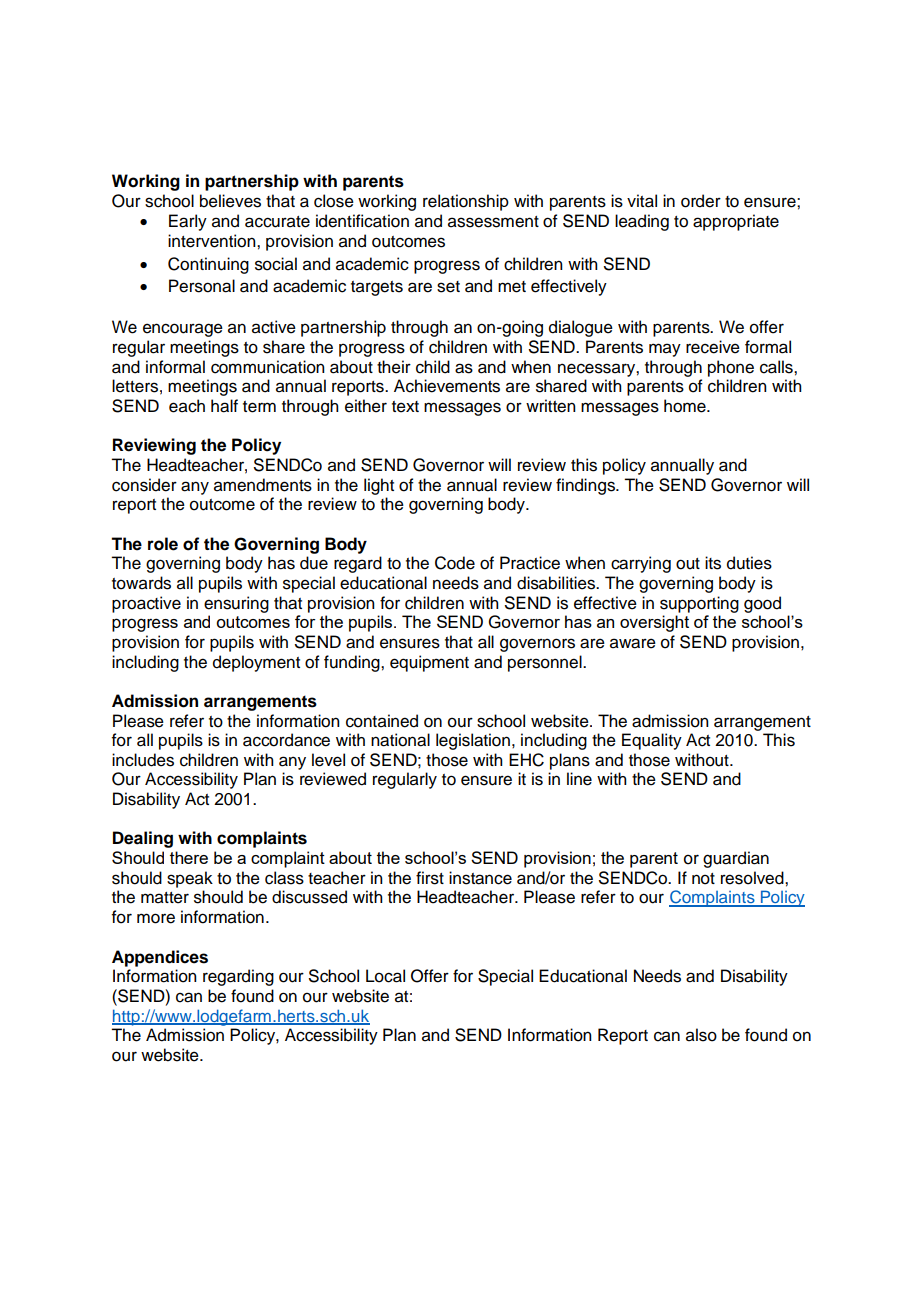 The height and width of the image is (1308, 924). Describe the element at coordinates (263, 485) in the image. I see `amendments` at that location.
